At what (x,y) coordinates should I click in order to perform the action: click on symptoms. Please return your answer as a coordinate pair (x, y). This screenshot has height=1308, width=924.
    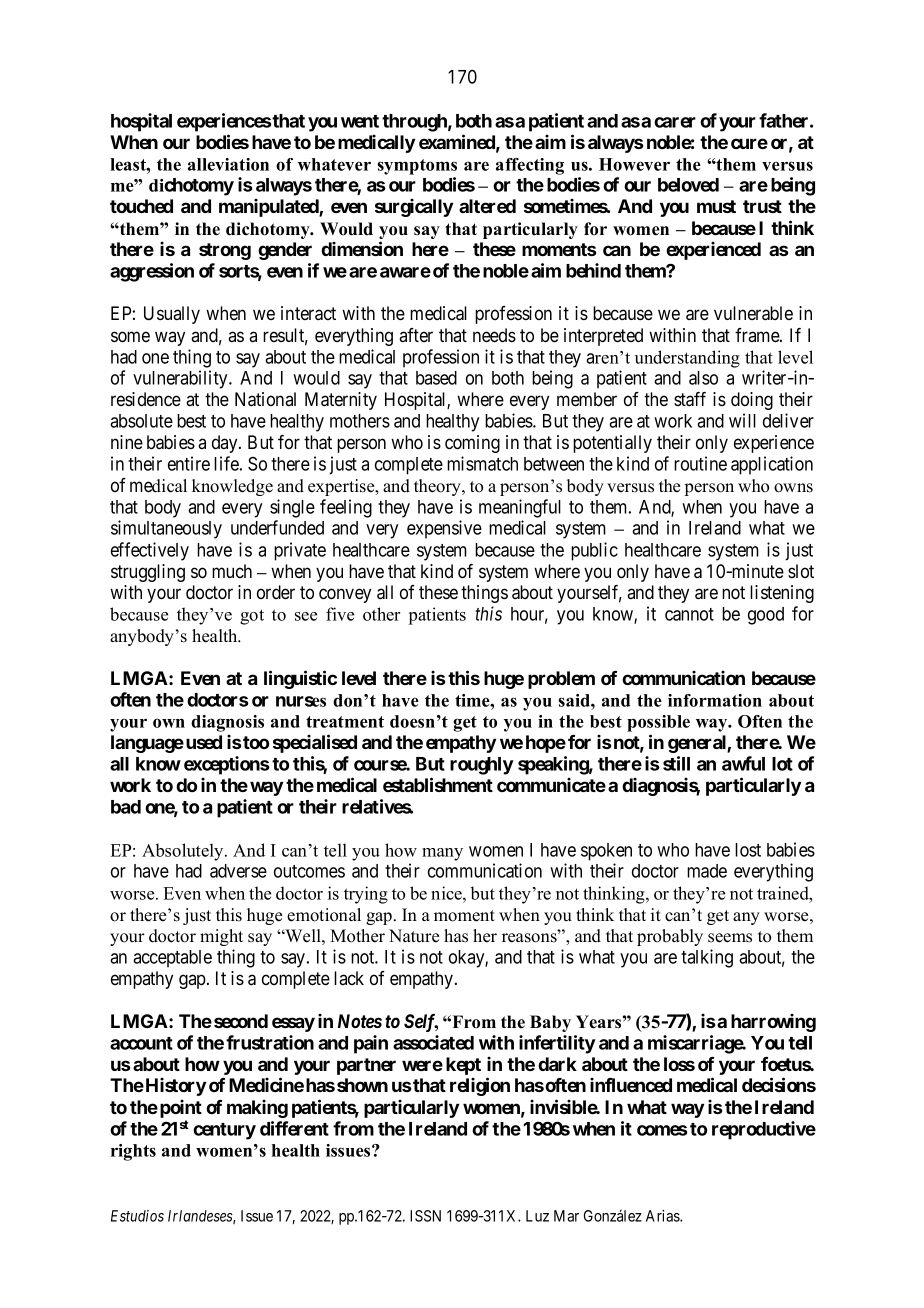
    Looking at the image, I should click on (417, 167).
